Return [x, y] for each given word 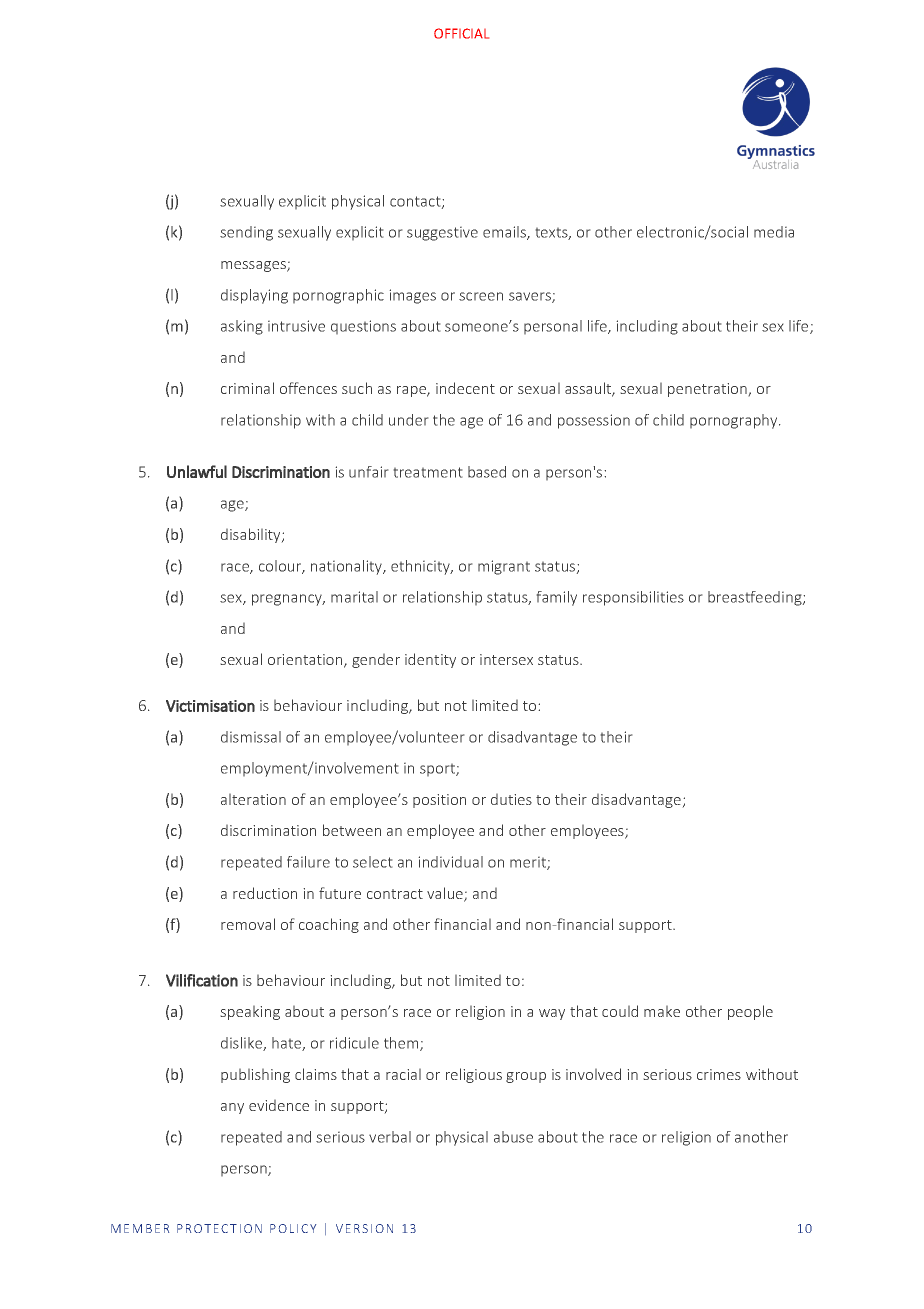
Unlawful [197, 471]
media [774, 232]
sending [246, 233]
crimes [719, 1074]
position [439, 801]
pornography [735, 421]
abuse [513, 1137]
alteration [253, 799]
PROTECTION [219, 1228]
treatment [428, 472]
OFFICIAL [461, 33]
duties [511, 799]
